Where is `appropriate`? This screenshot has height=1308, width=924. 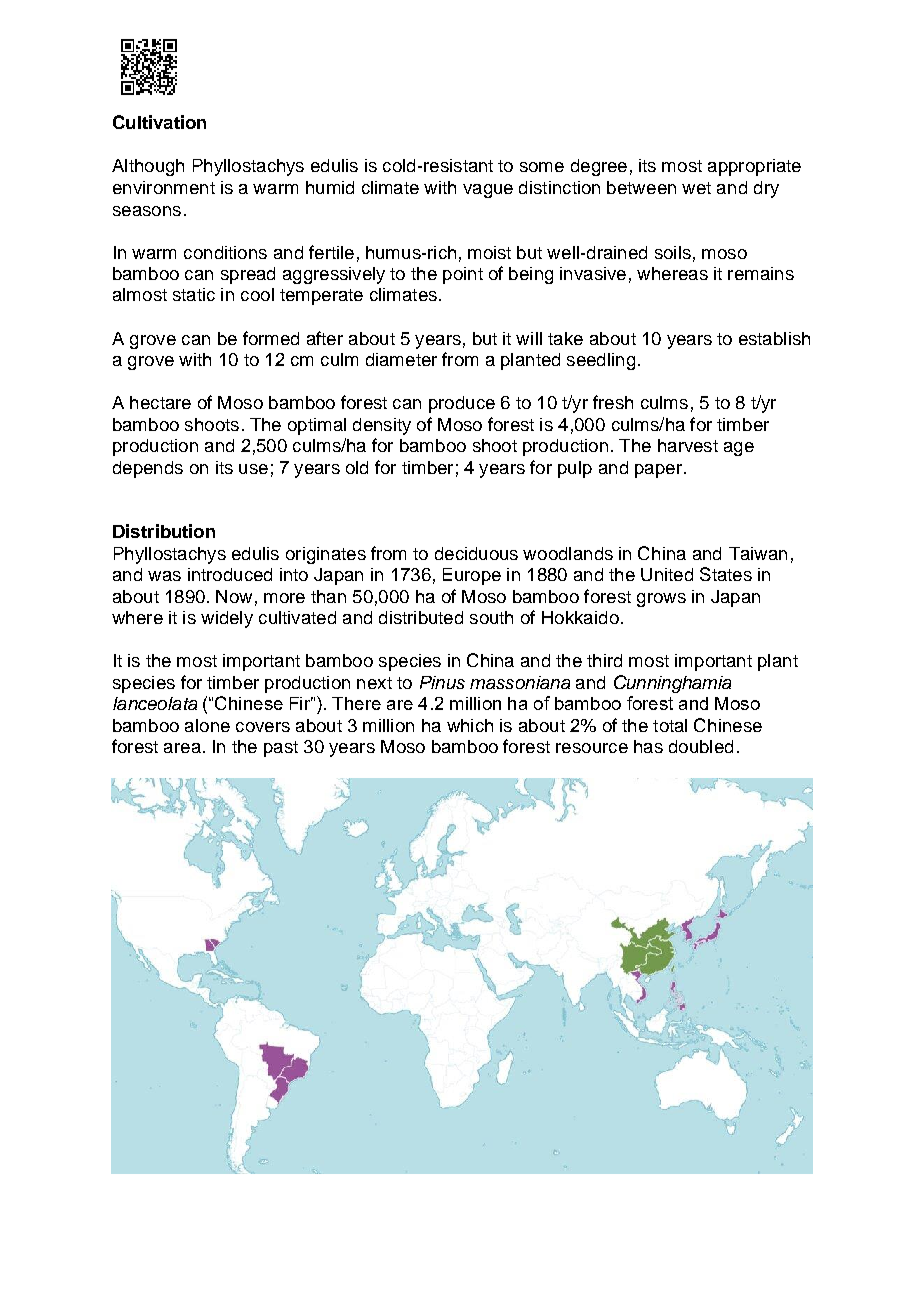
appropriate is located at coordinates (754, 167).
